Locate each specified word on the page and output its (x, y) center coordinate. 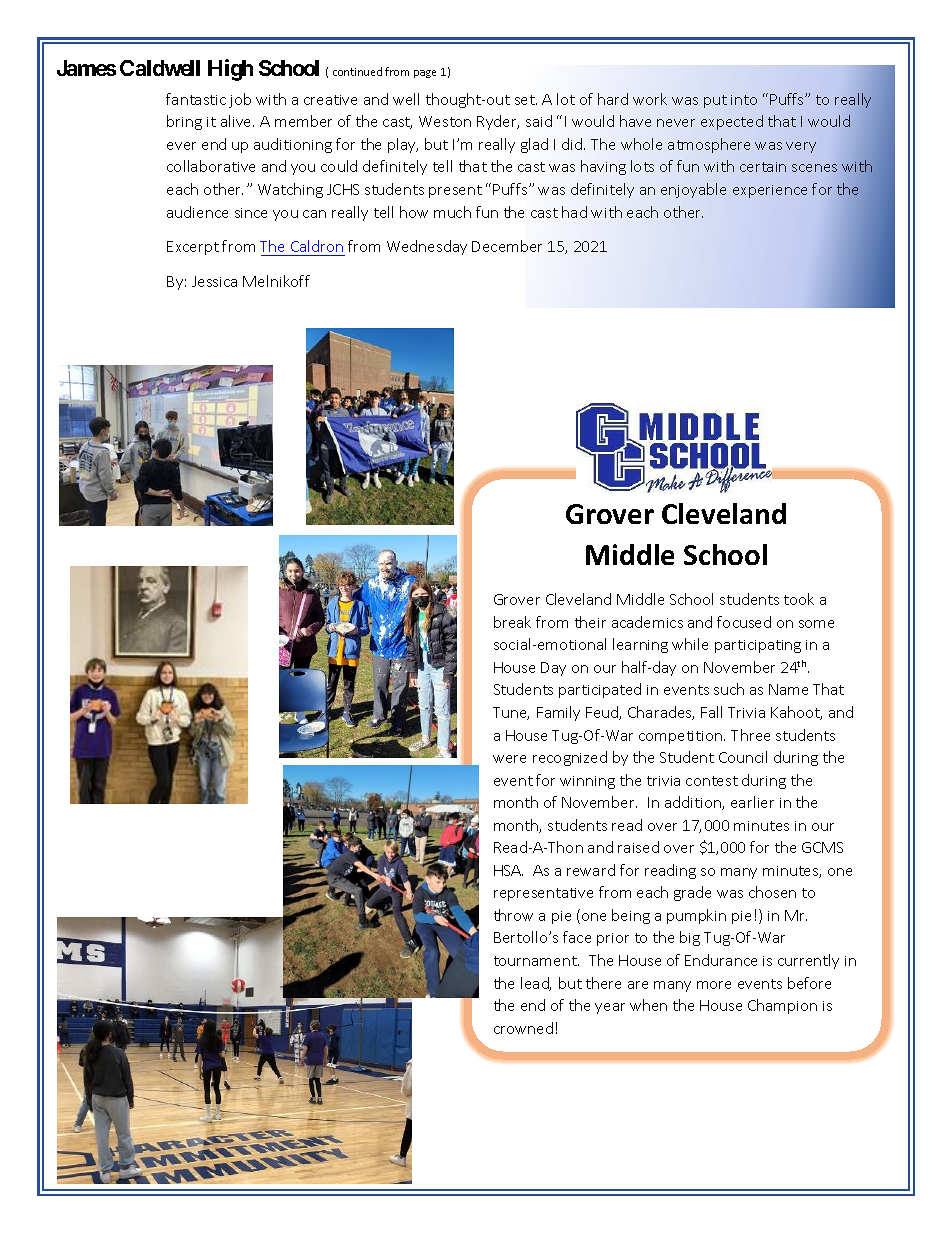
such (729, 689)
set (526, 100)
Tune (511, 713)
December (507, 246)
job (240, 100)
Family (558, 713)
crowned (523, 1028)
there (603, 983)
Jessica (214, 281)
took (799, 599)
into (744, 100)
